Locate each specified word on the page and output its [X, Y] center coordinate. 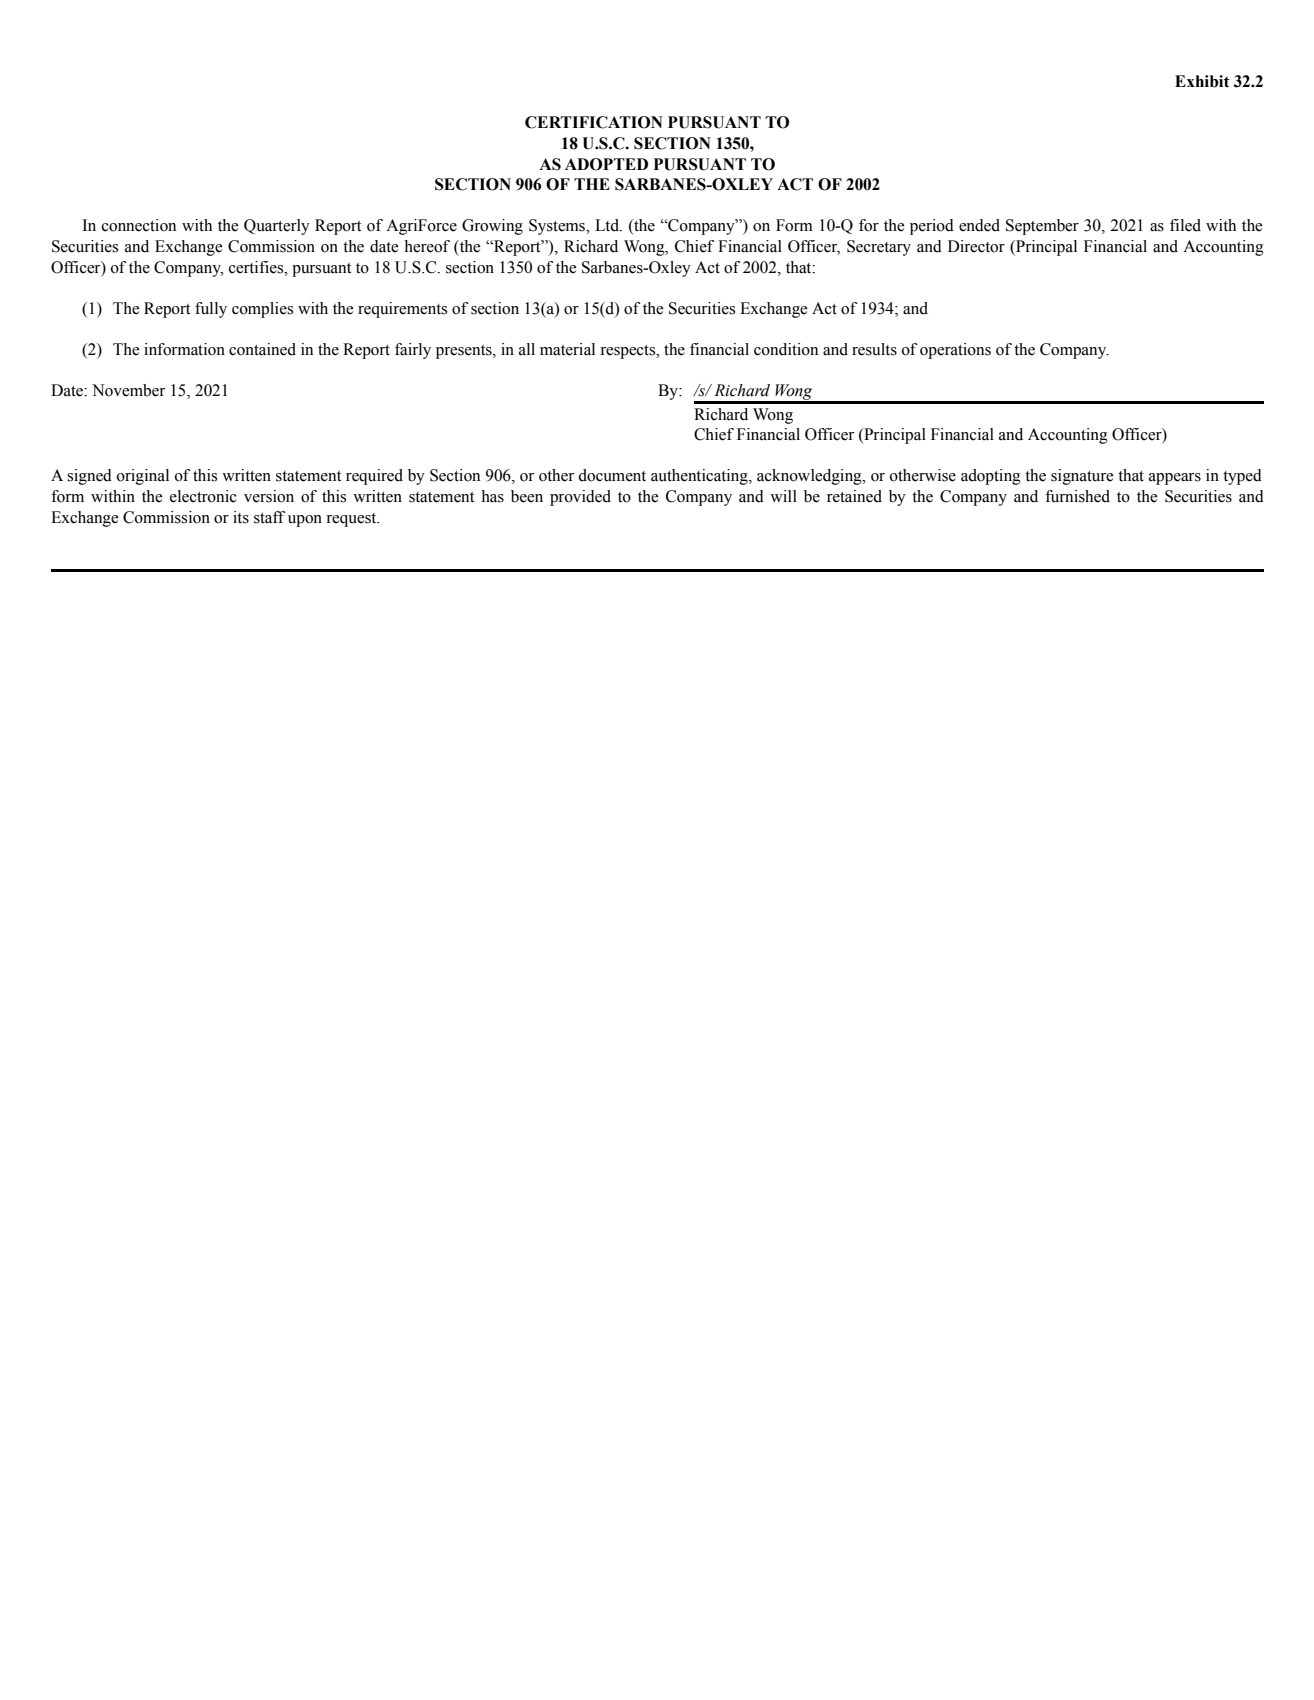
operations [955, 351]
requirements [402, 310]
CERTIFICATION [594, 122]
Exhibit [1202, 81]
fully [211, 310]
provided [580, 498]
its [241, 517]
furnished [1077, 496]
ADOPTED [606, 164]
